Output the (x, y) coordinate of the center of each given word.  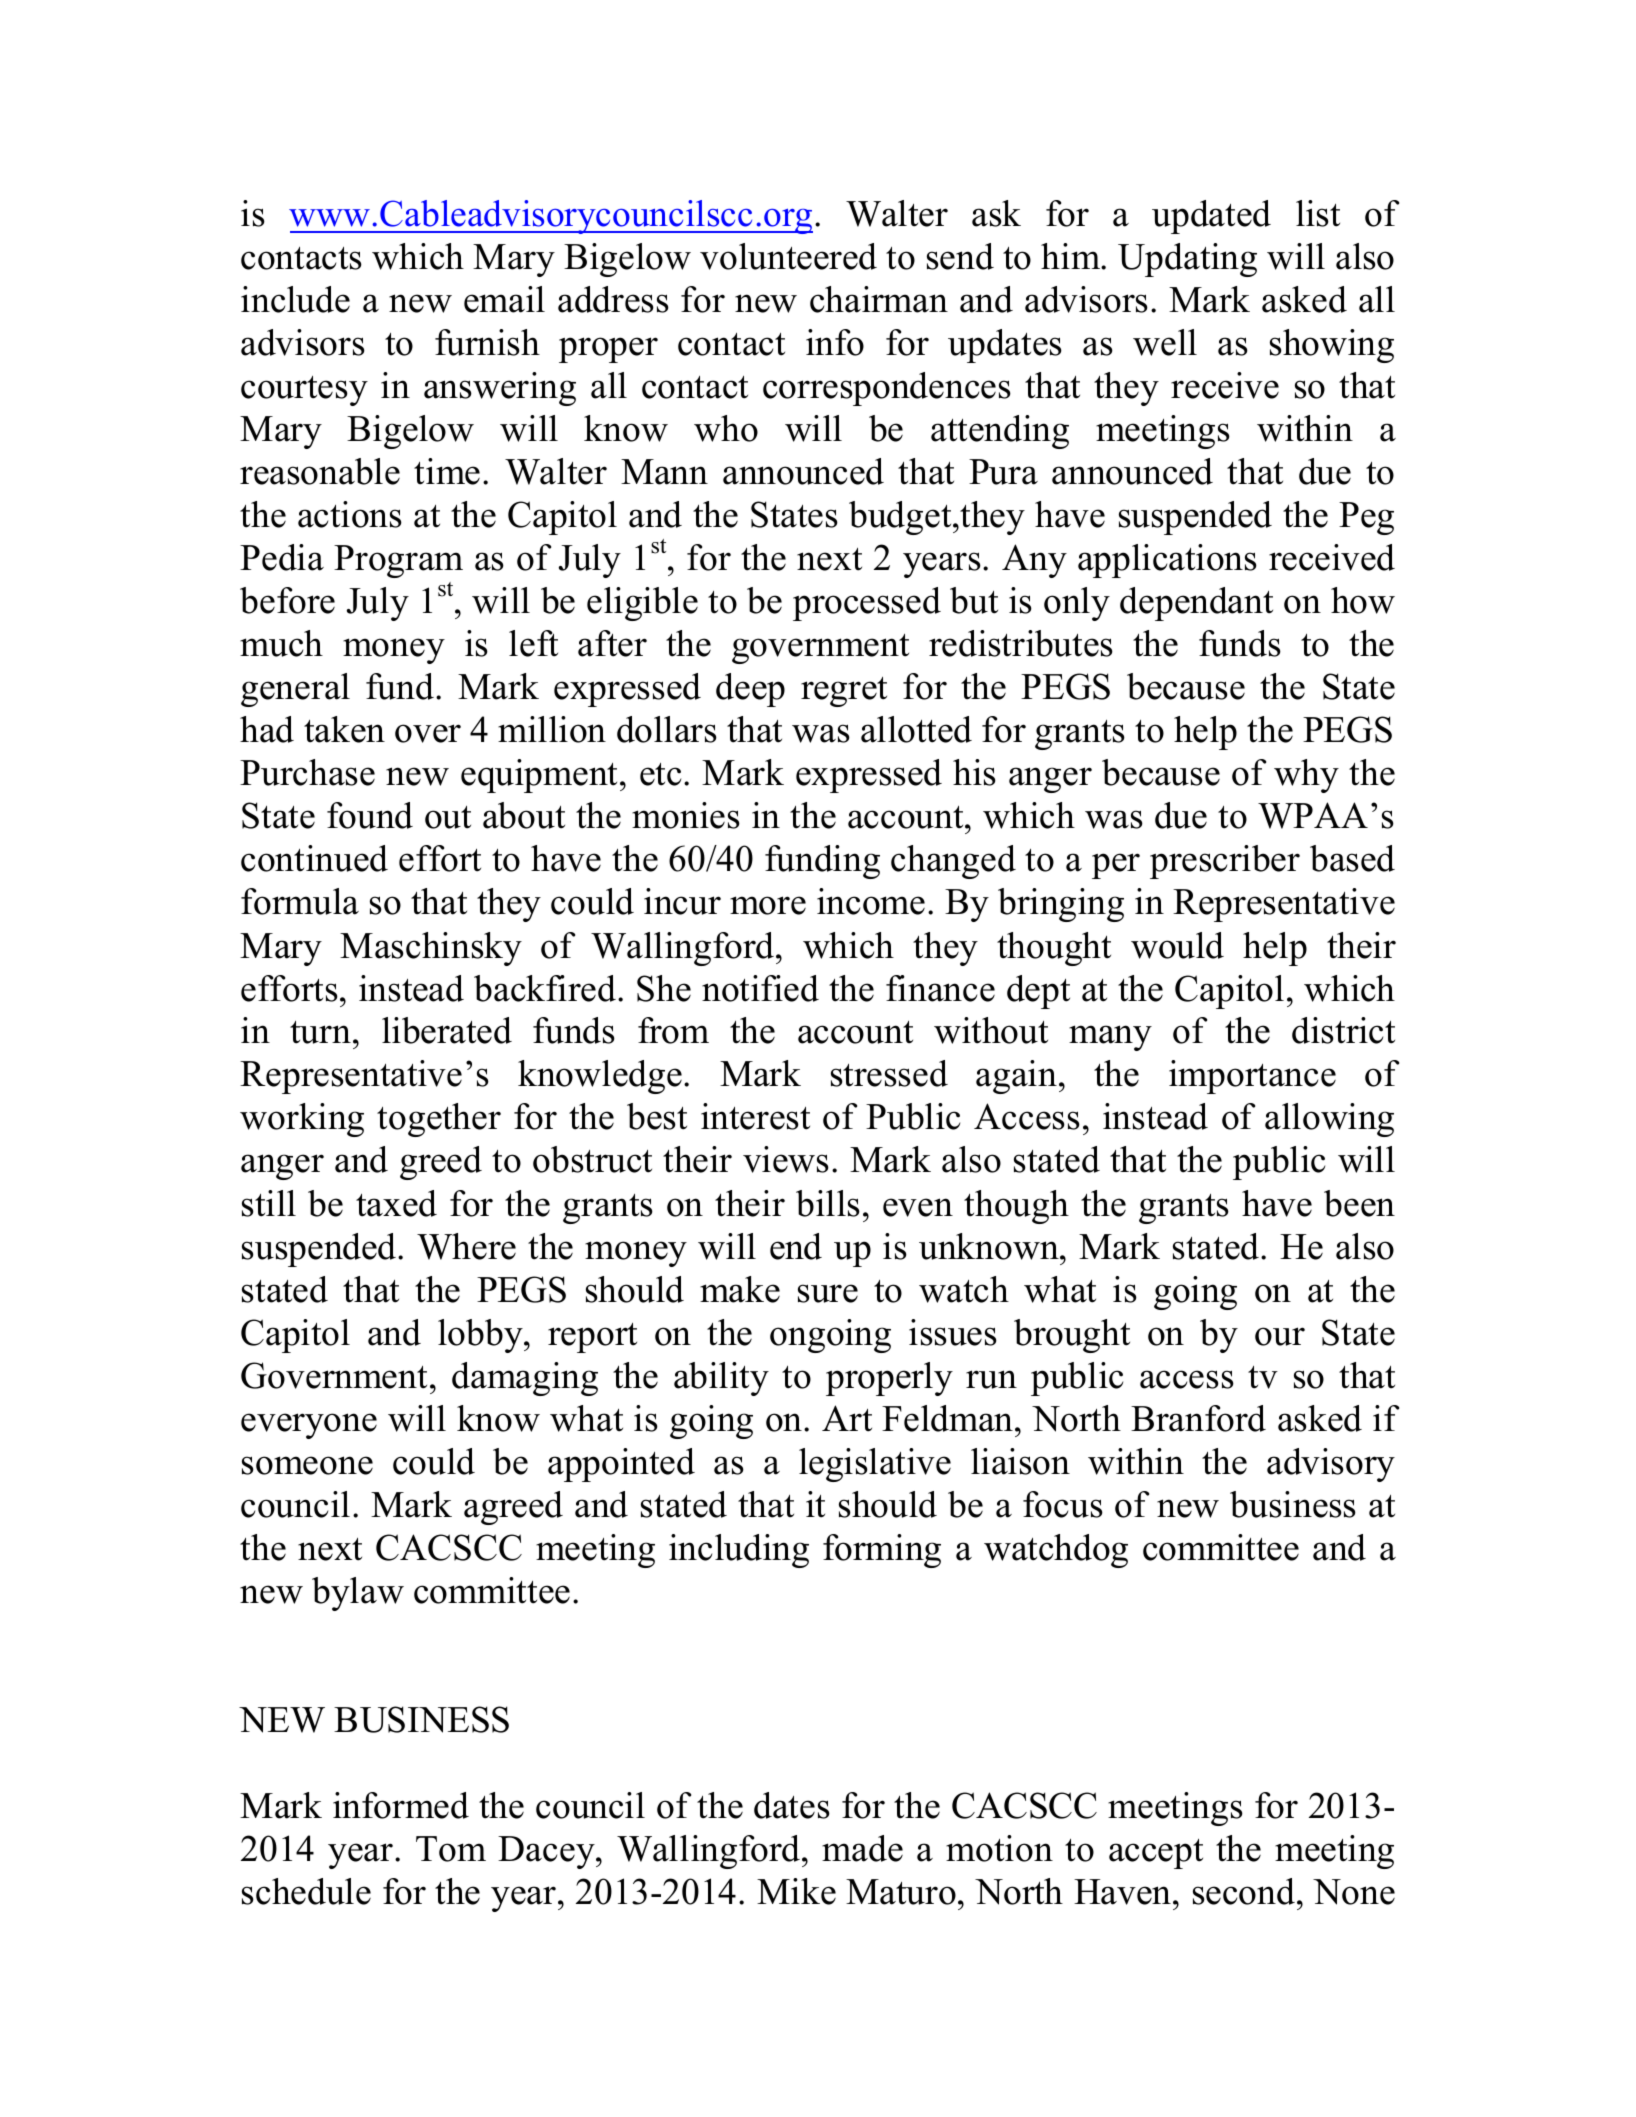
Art (847, 1418)
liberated (447, 1030)
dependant (1196, 604)
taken (344, 729)
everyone (309, 1426)
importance (1252, 1077)
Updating (1187, 260)
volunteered (788, 256)
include (295, 299)
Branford (1198, 1418)
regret (844, 692)
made (862, 1848)
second (1245, 1891)
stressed (889, 1073)
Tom (451, 1849)
